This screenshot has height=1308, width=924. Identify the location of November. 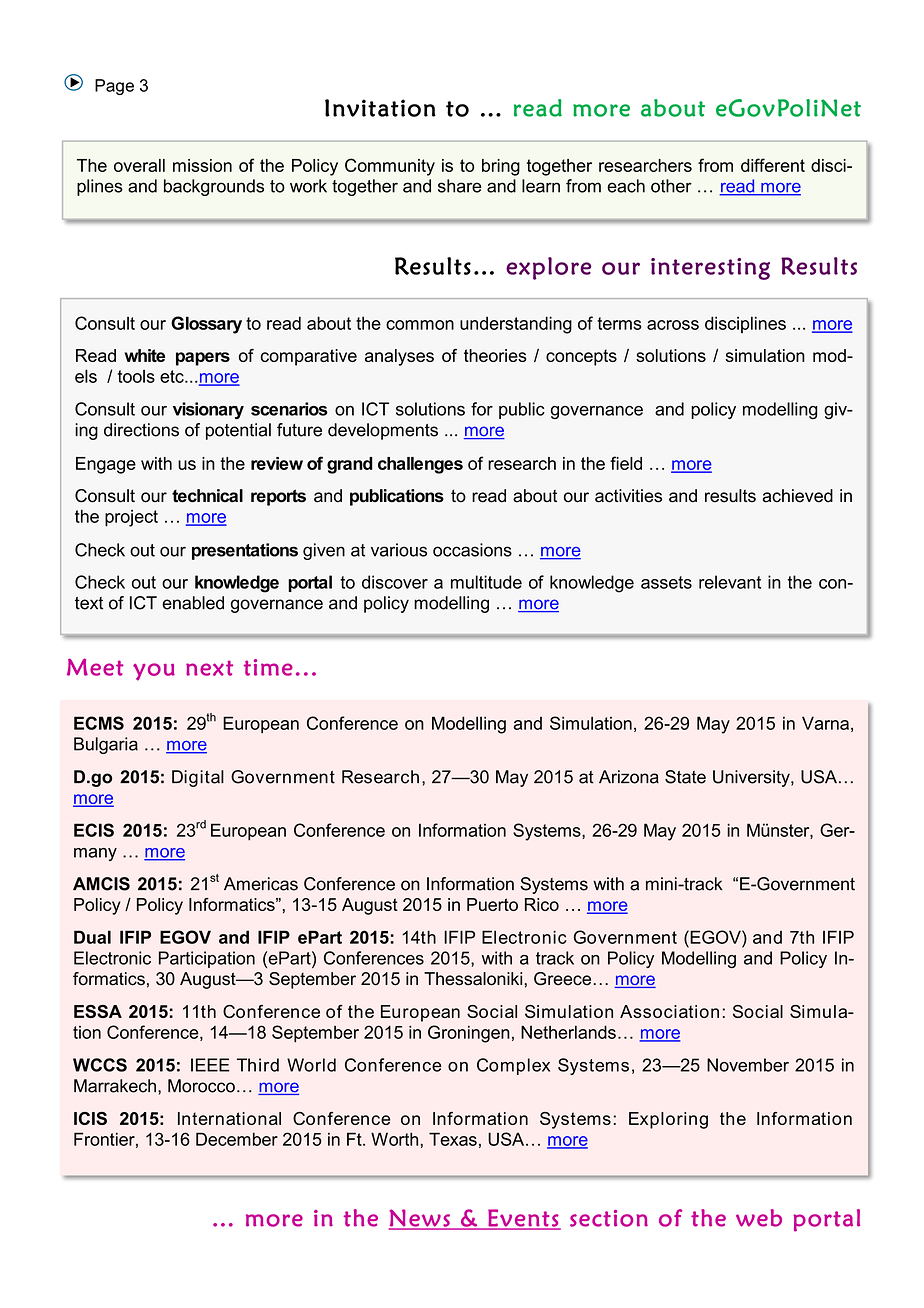
(748, 1065).
